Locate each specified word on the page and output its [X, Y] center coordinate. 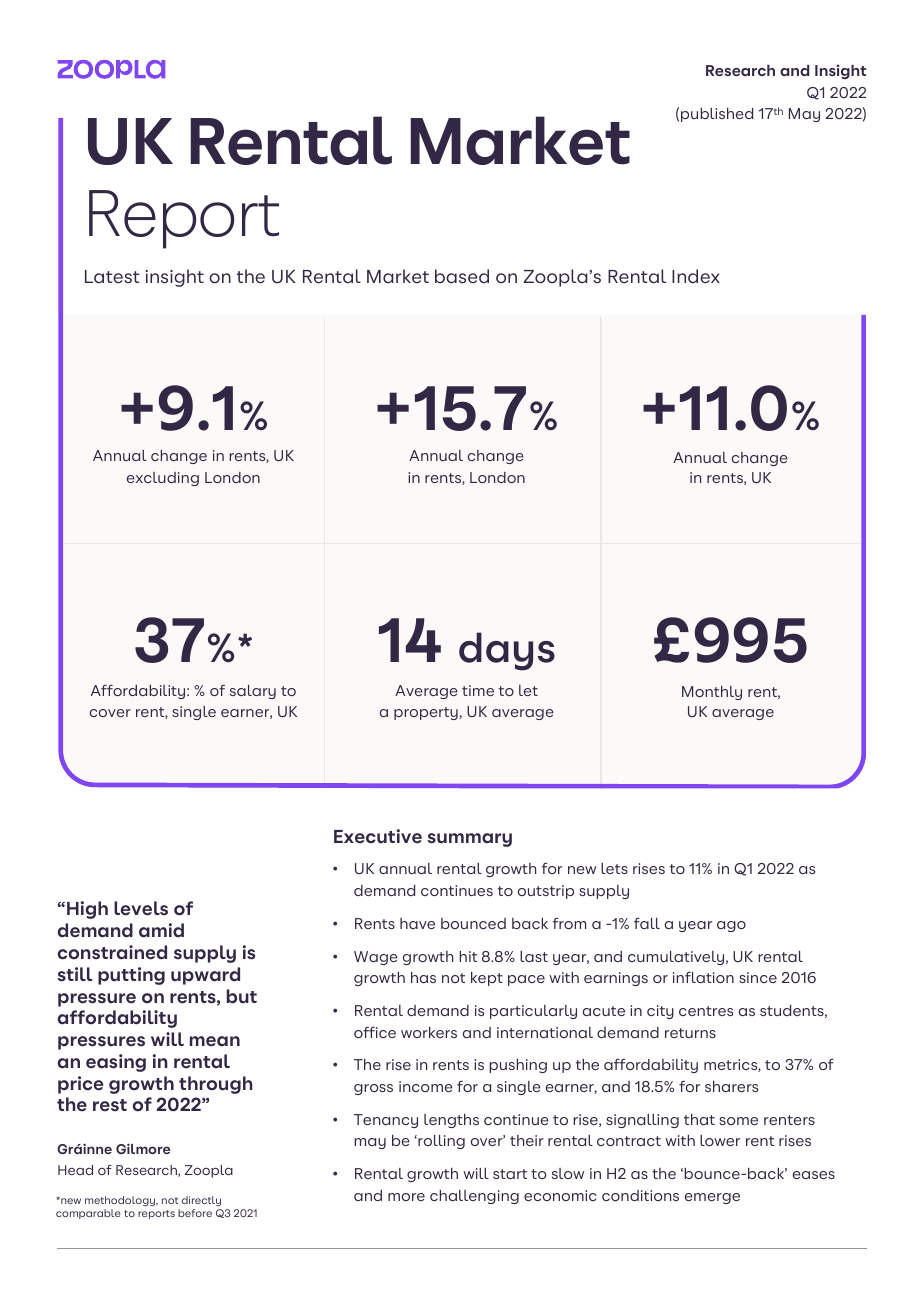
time [478, 690]
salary [253, 692]
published [717, 115]
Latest [112, 277]
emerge [712, 1198]
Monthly [712, 693]
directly [201, 1201]
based [462, 276]
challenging [474, 1197]
